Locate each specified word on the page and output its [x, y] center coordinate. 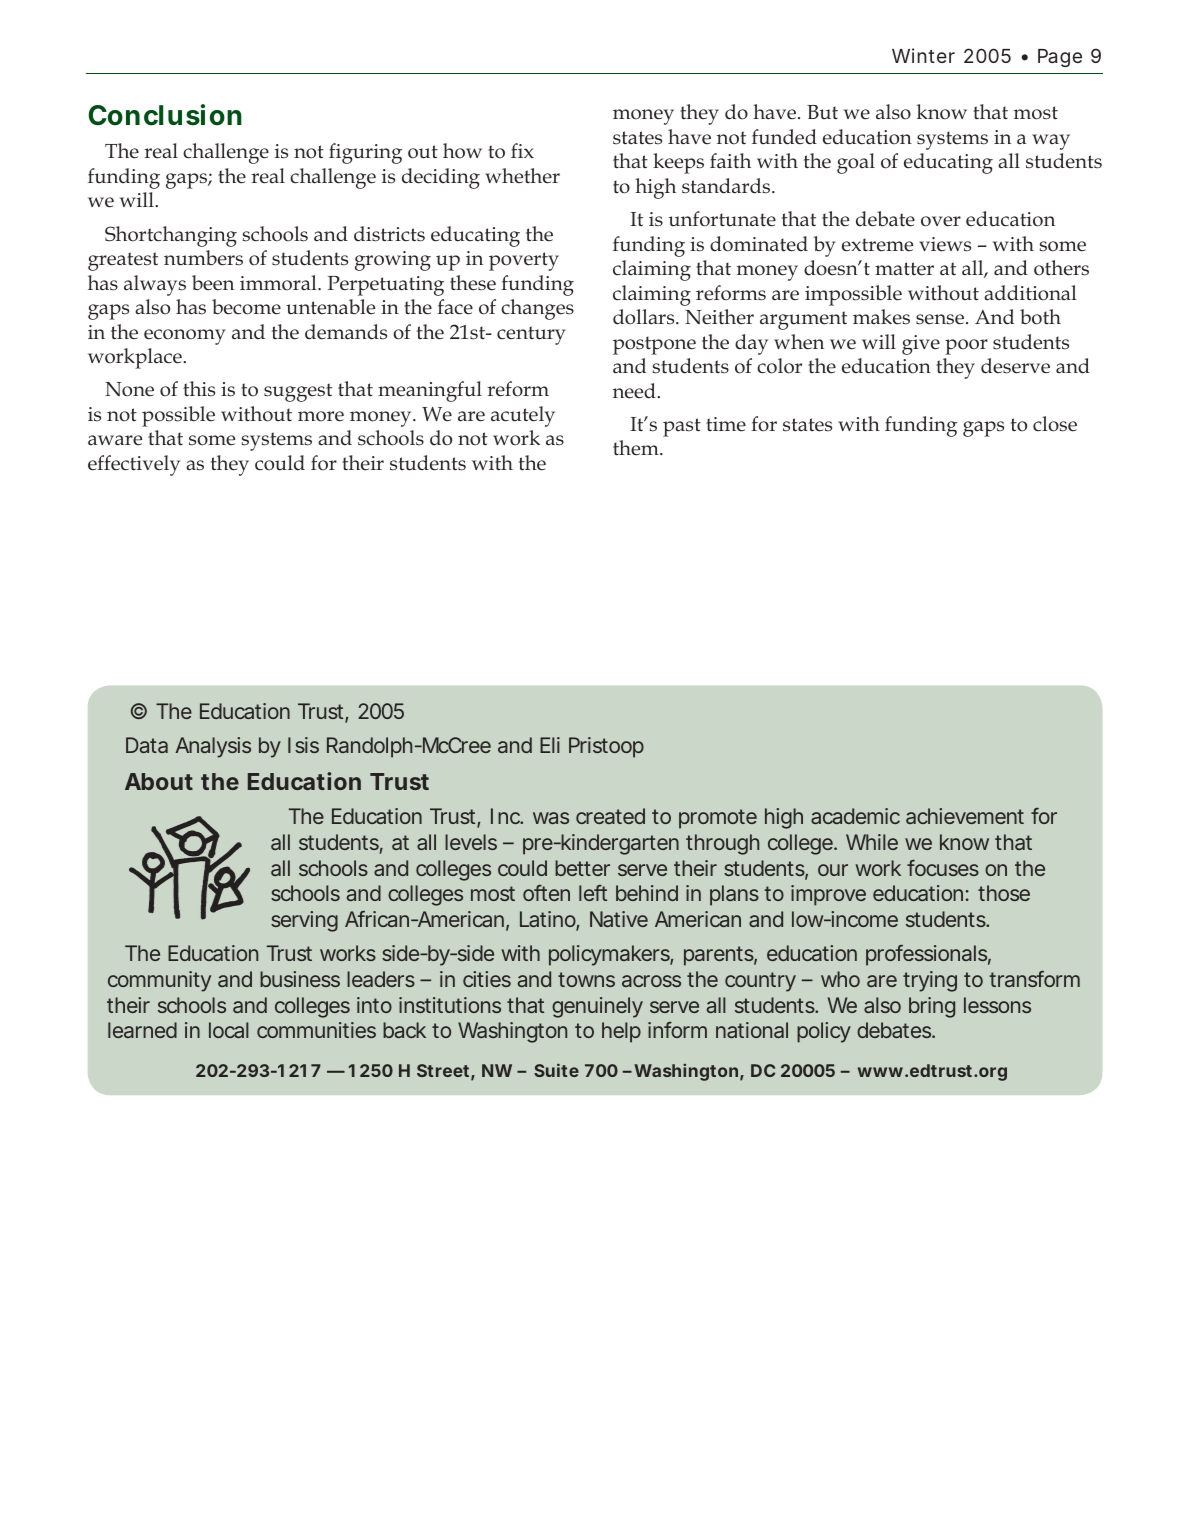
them [637, 448]
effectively [134, 465]
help [621, 1032]
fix [522, 150]
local [229, 1030]
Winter [923, 55]
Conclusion [165, 115]
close [1055, 424]
